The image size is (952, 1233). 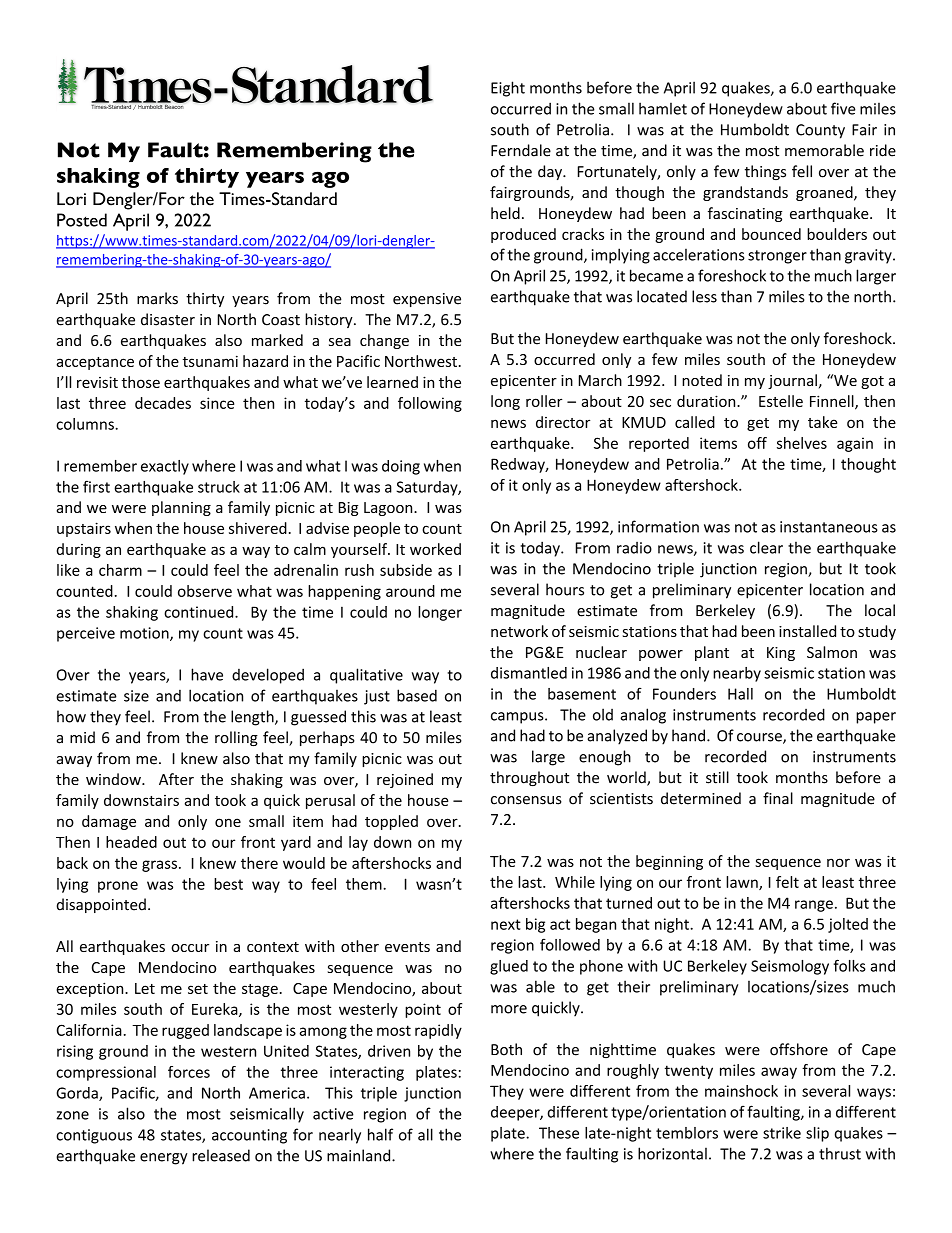 I want to click on less, so click(x=704, y=296).
